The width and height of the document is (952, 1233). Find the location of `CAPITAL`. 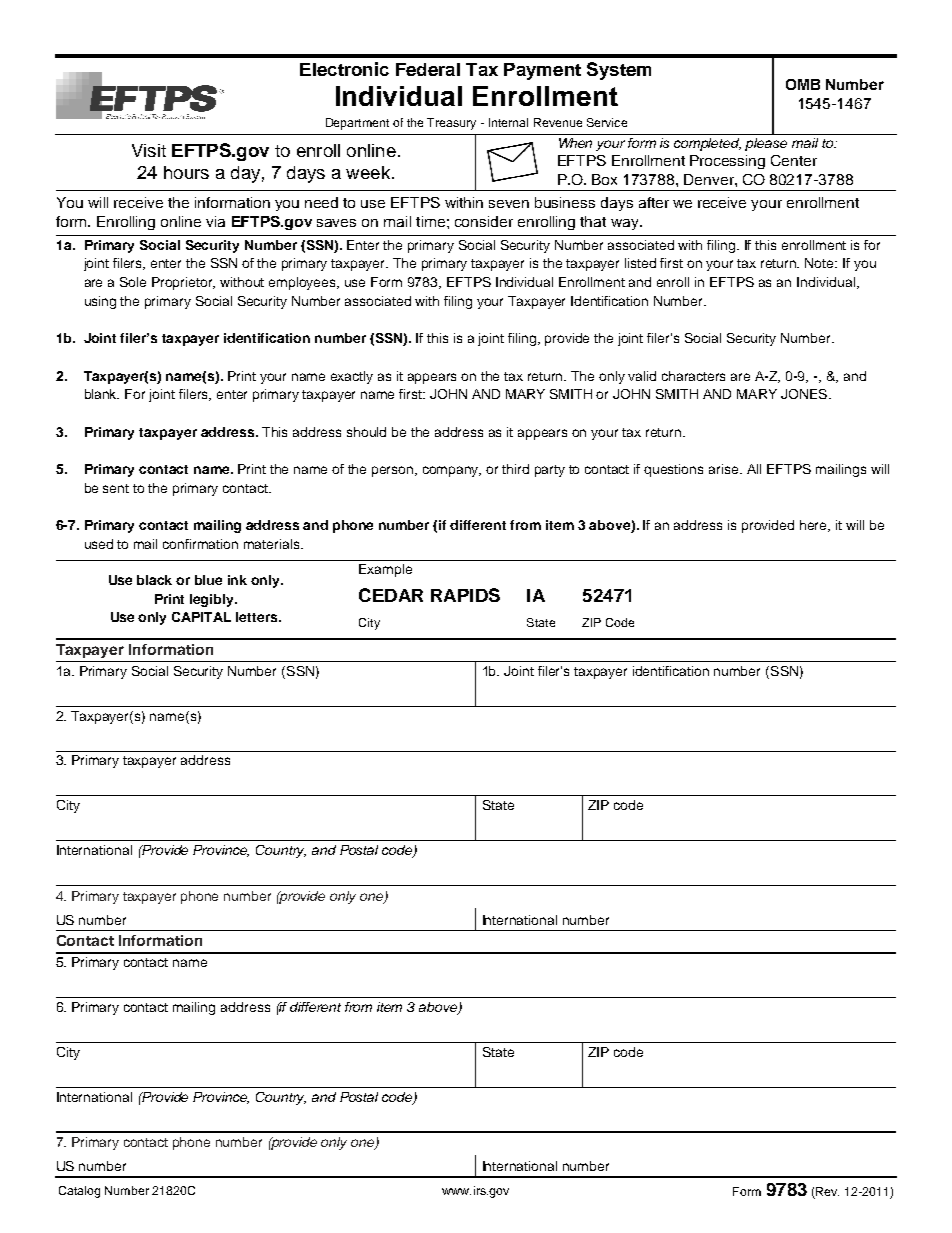

CAPITAL is located at coordinates (201, 617).
